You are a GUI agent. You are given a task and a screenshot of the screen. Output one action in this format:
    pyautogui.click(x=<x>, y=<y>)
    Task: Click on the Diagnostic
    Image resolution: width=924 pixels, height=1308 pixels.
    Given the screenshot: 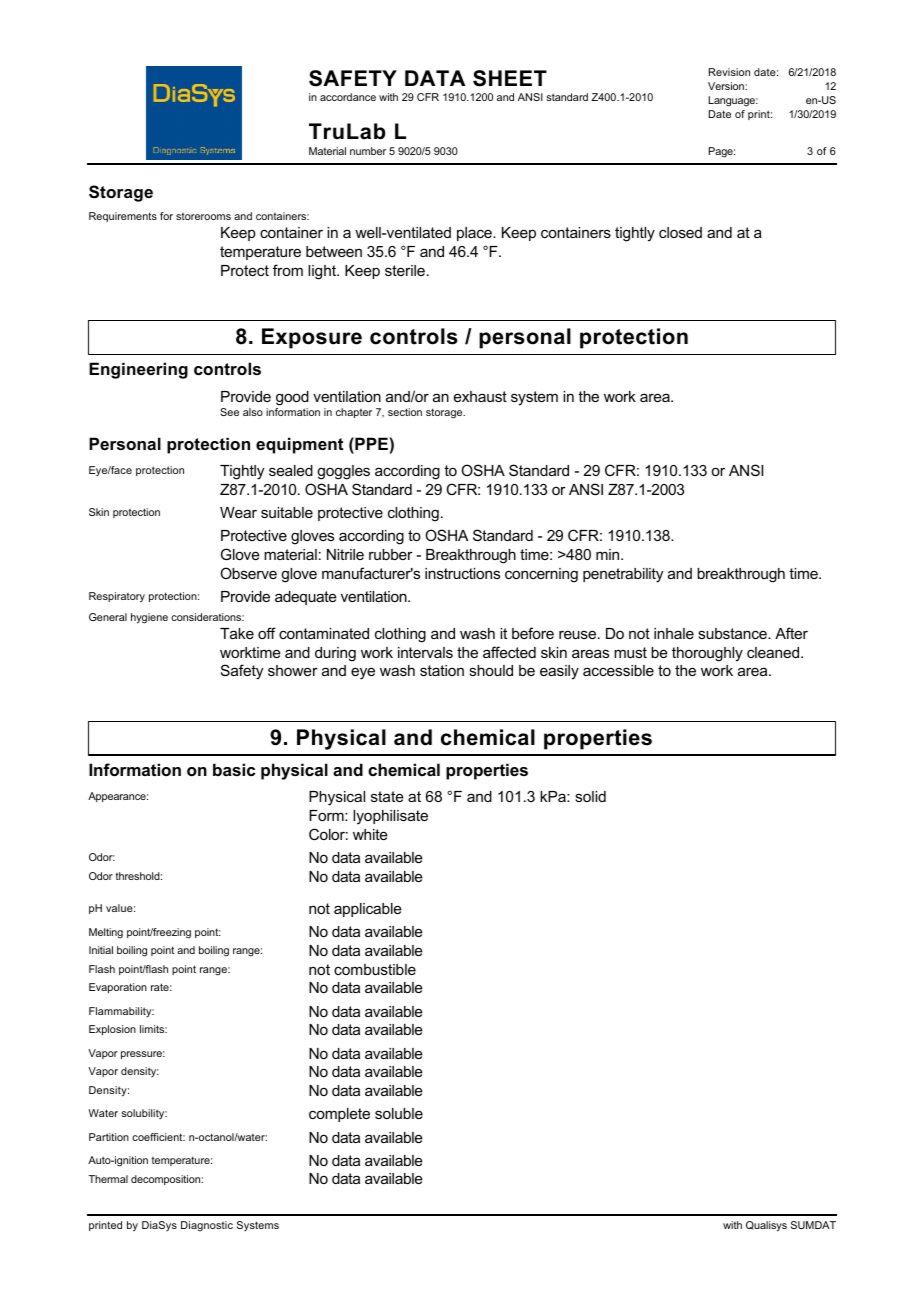 What is the action you would take?
    pyautogui.click(x=207, y=1226)
